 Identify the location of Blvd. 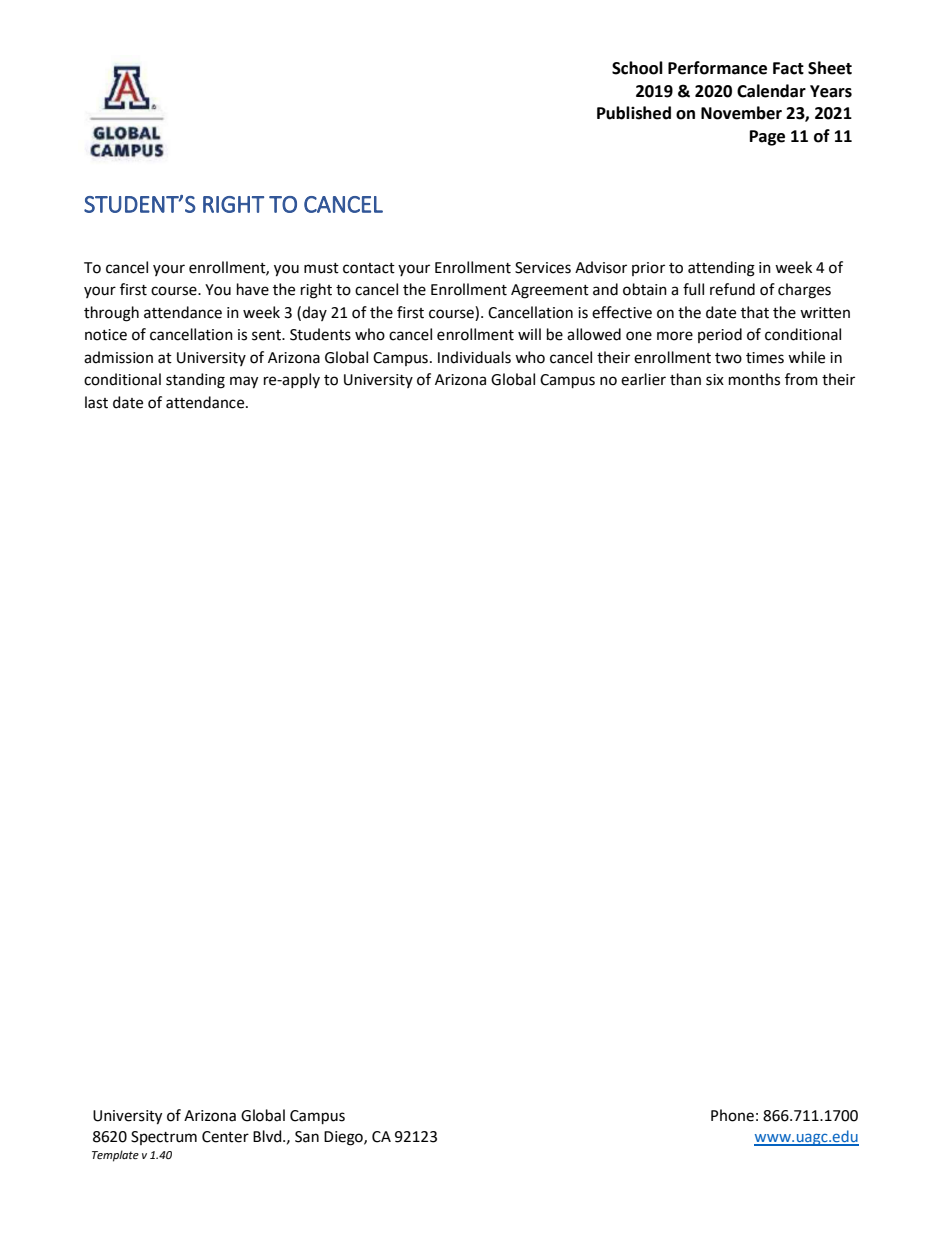
(268, 1136).
